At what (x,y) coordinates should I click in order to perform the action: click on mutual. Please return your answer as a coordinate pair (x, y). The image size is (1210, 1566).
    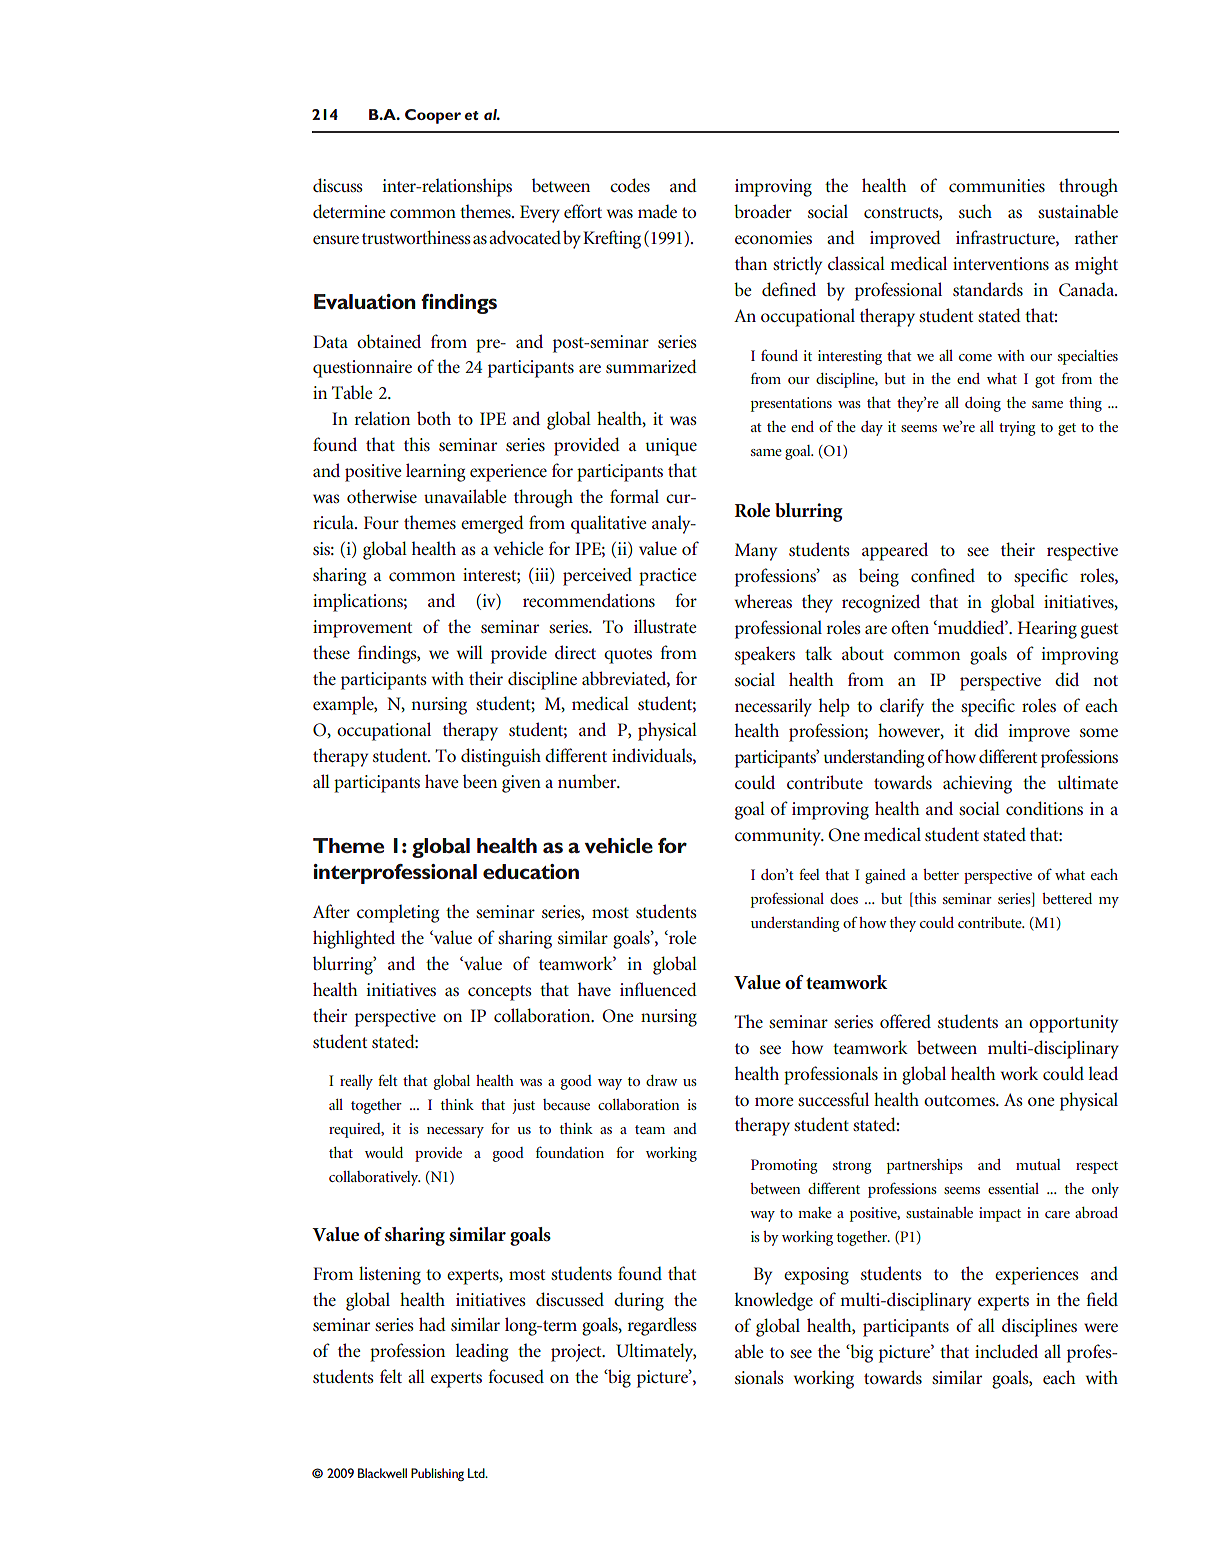
    Looking at the image, I should click on (1038, 1164).
